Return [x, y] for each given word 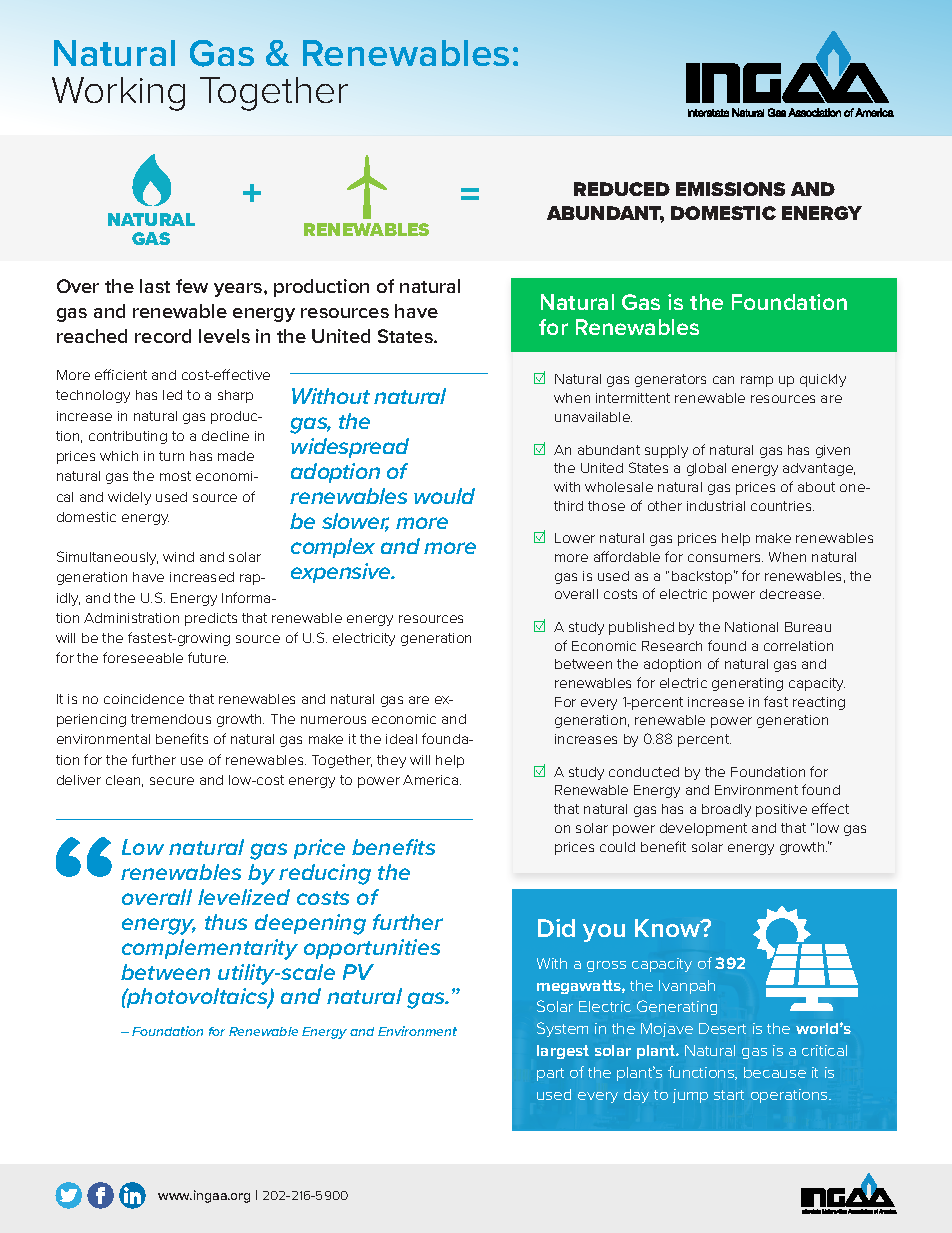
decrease [792, 594]
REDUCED [622, 189]
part [550, 1074]
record [163, 336]
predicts [211, 619]
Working [118, 94]
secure [172, 781]
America [430, 780]
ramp [757, 381]
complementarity [210, 949]
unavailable [593, 417]
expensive [342, 573]
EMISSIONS [730, 189]
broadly [726, 810]
